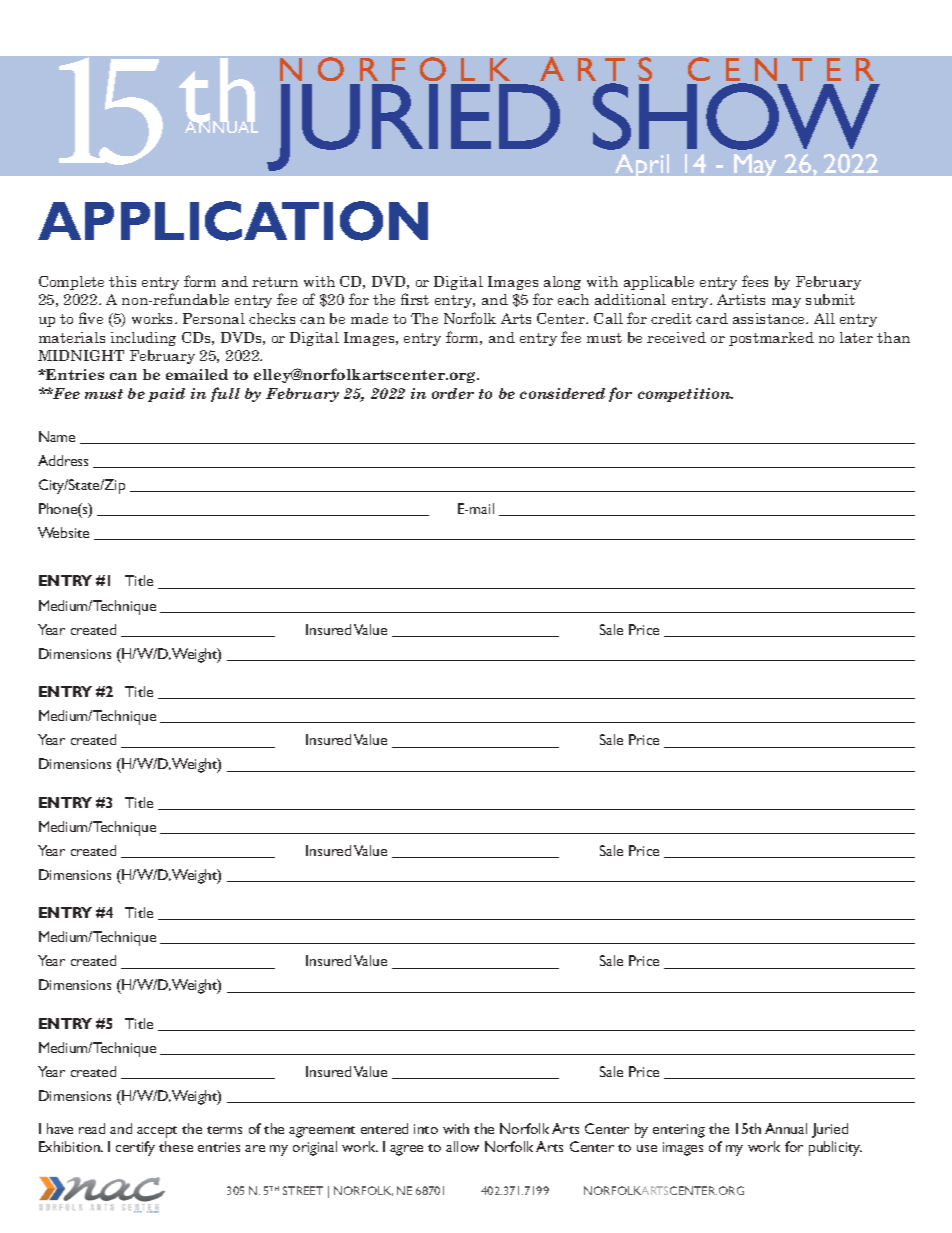 The image size is (952, 1233). What do you see at coordinates (736, 116) in the screenshot?
I see `SHOW` at bounding box center [736, 116].
